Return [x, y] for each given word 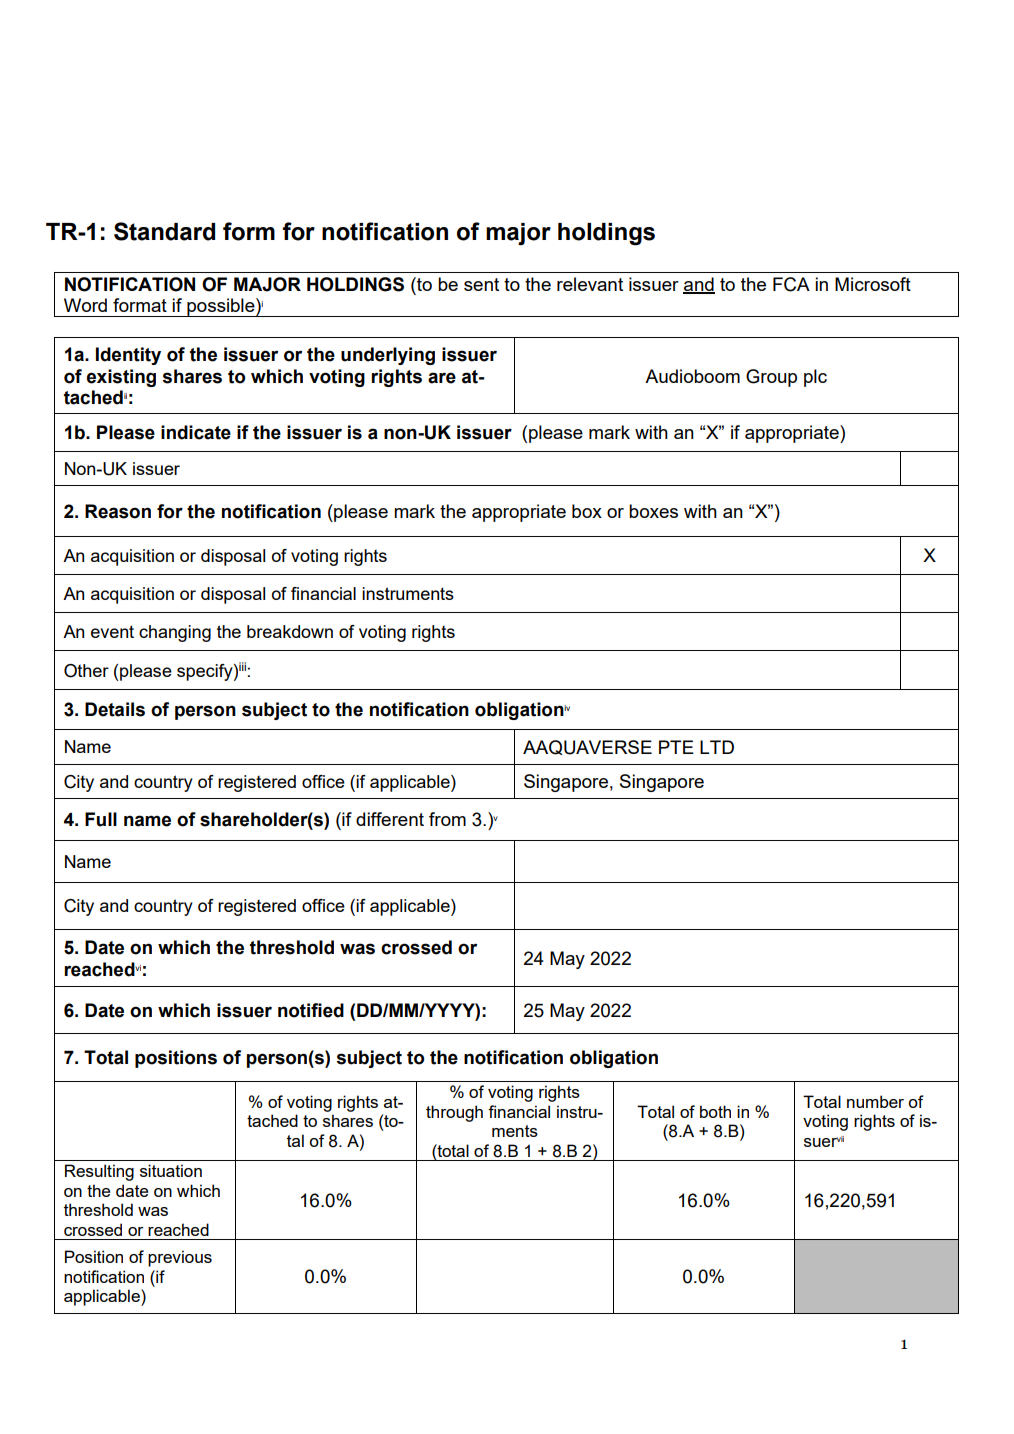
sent [481, 284]
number [875, 1101]
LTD [717, 747]
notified [311, 1010]
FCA [791, 284]
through [454, 1113]
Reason [118, 511]
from [447, 819]
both [715, 1111]
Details [115, 709]
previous [180, 1258]
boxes [653, 511]
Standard [164, 231]
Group [771, 378]
